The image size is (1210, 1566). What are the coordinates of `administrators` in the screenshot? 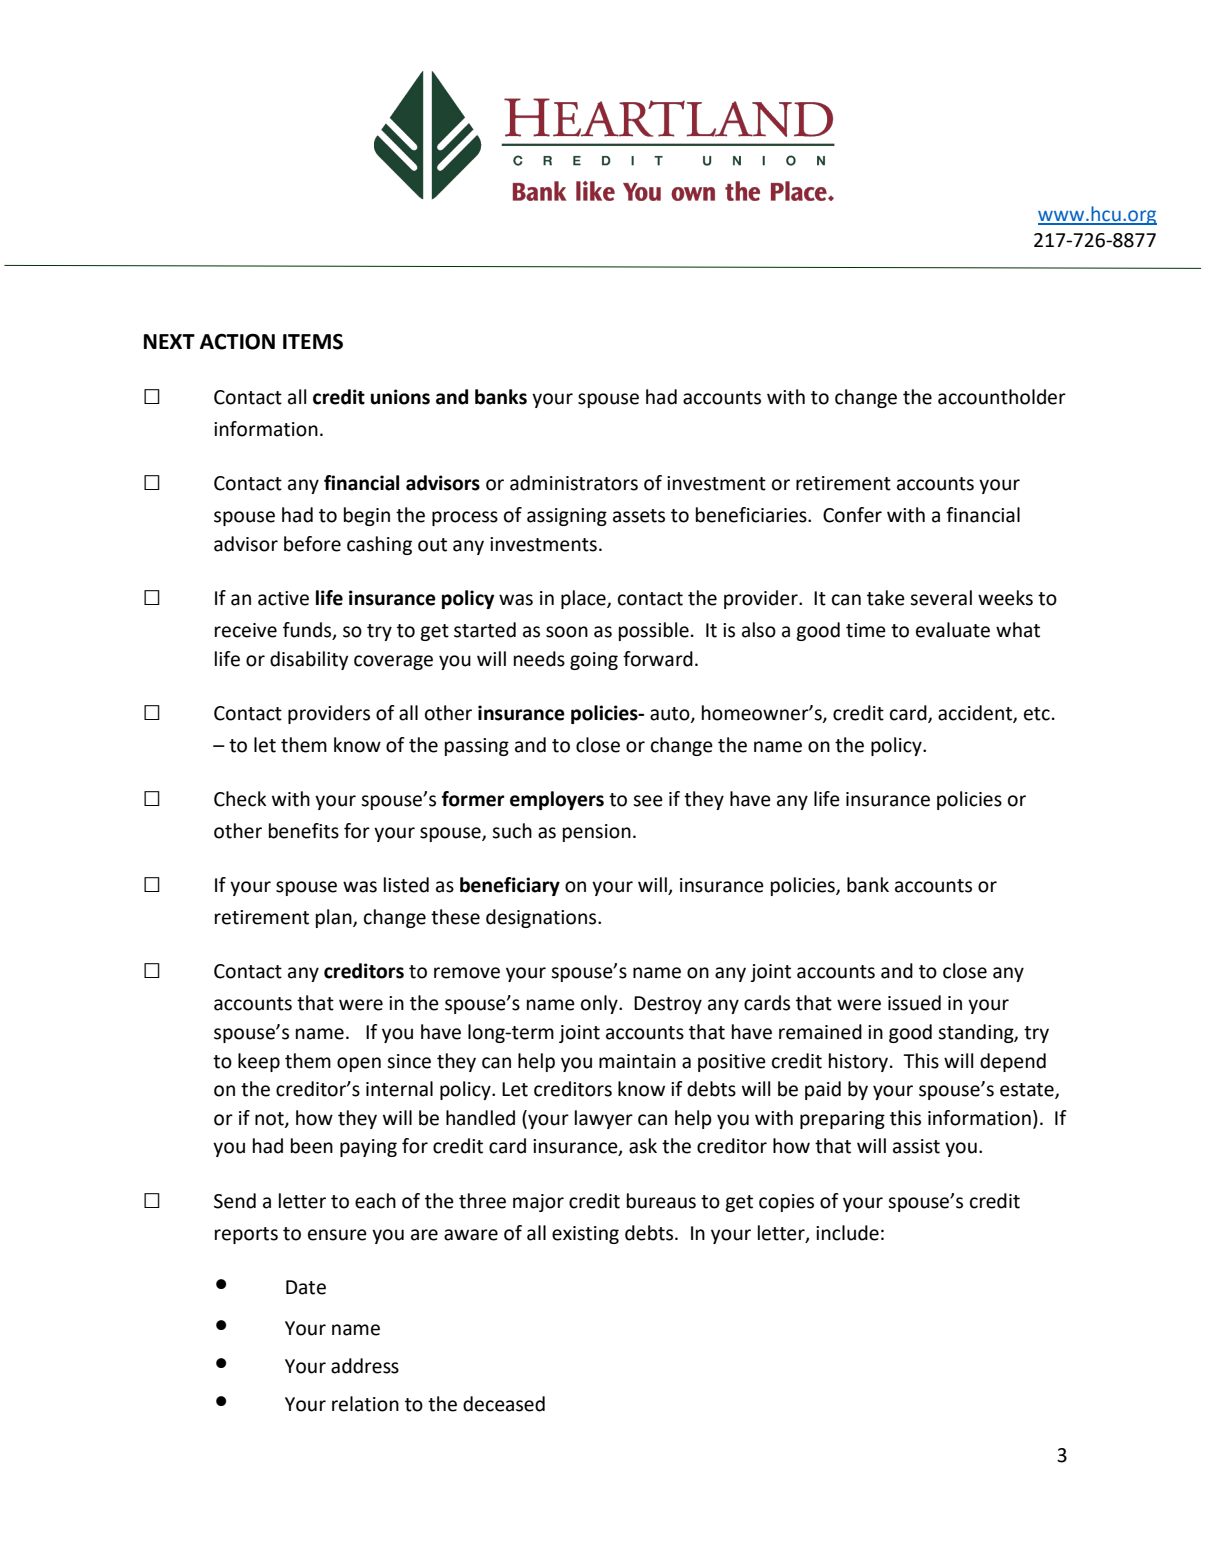 It's located at (574, 483).
